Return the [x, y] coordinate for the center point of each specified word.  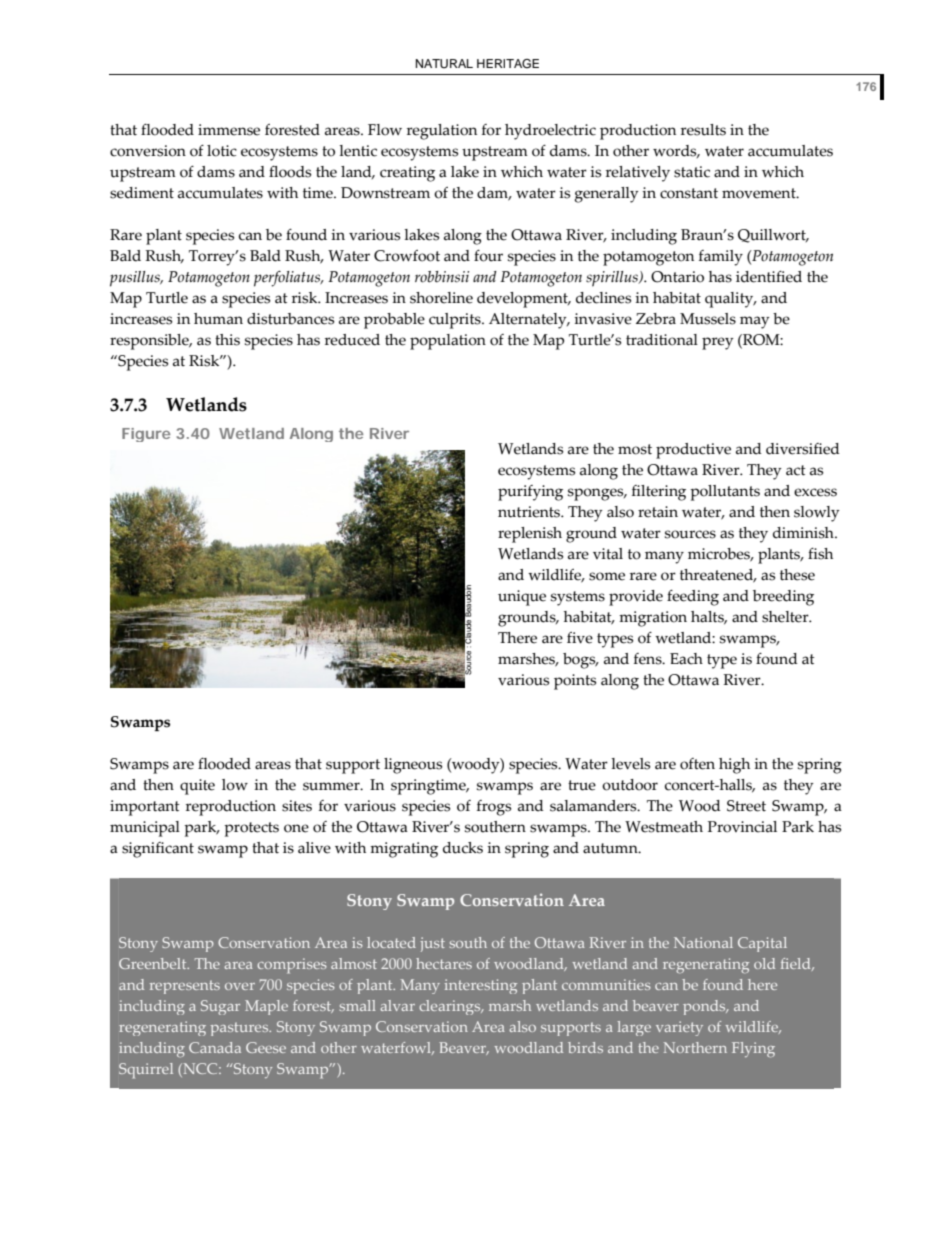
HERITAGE [508, 64]
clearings [451, 1007]
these [797, 575]
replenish [530, 535]
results [703, 130]
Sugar [220, 1007]
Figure [146, 435]
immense [229, 130]
